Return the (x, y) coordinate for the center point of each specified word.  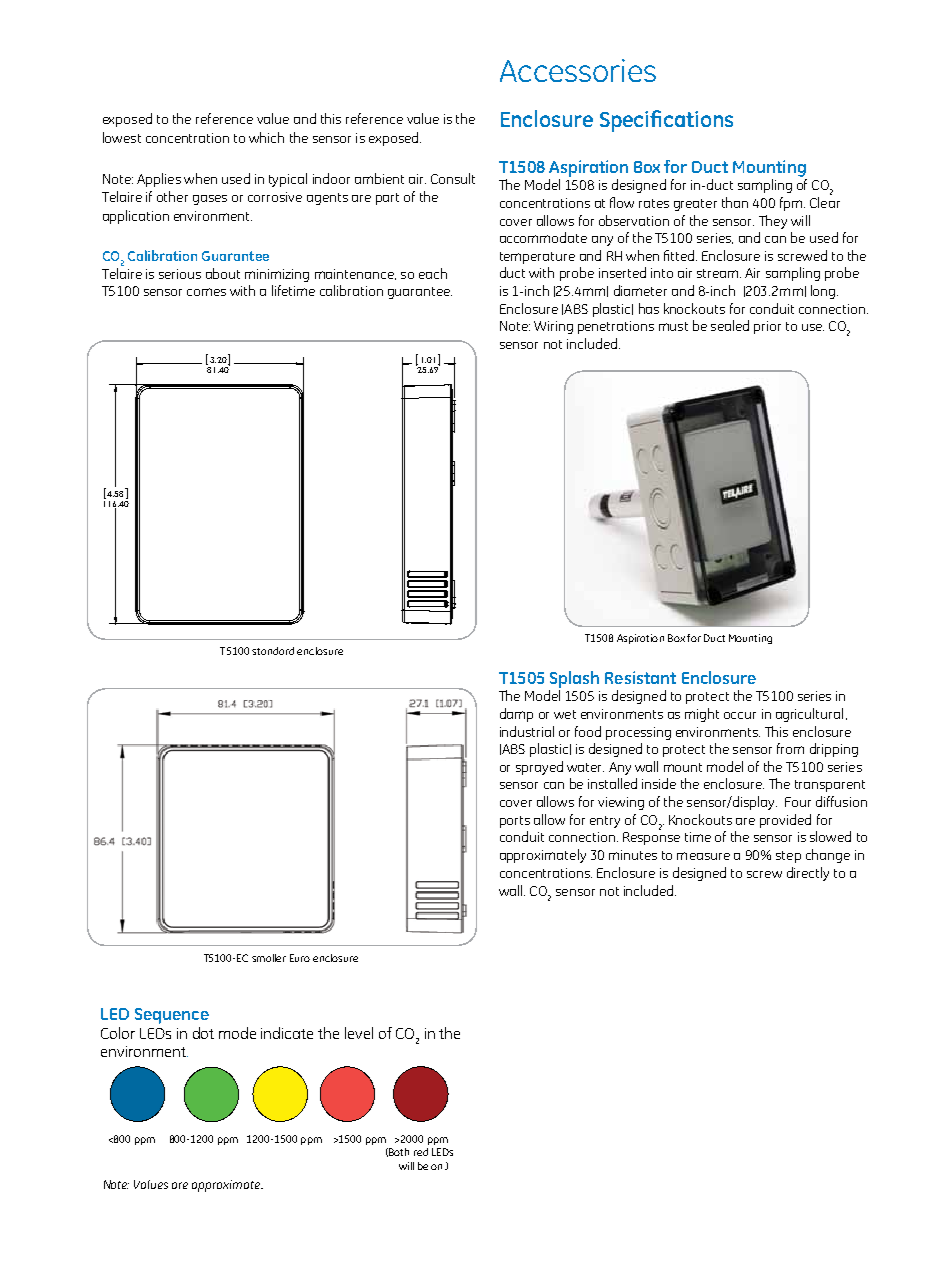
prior (767, 327)
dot (203, 1033)
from (790, 748)
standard (273, 651)
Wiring (553, 327)
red (421, 1152)
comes (206, 292)
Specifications (666, 121)
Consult (453, 178)
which (266, 137)
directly (808, 874)
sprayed (539, 768)
